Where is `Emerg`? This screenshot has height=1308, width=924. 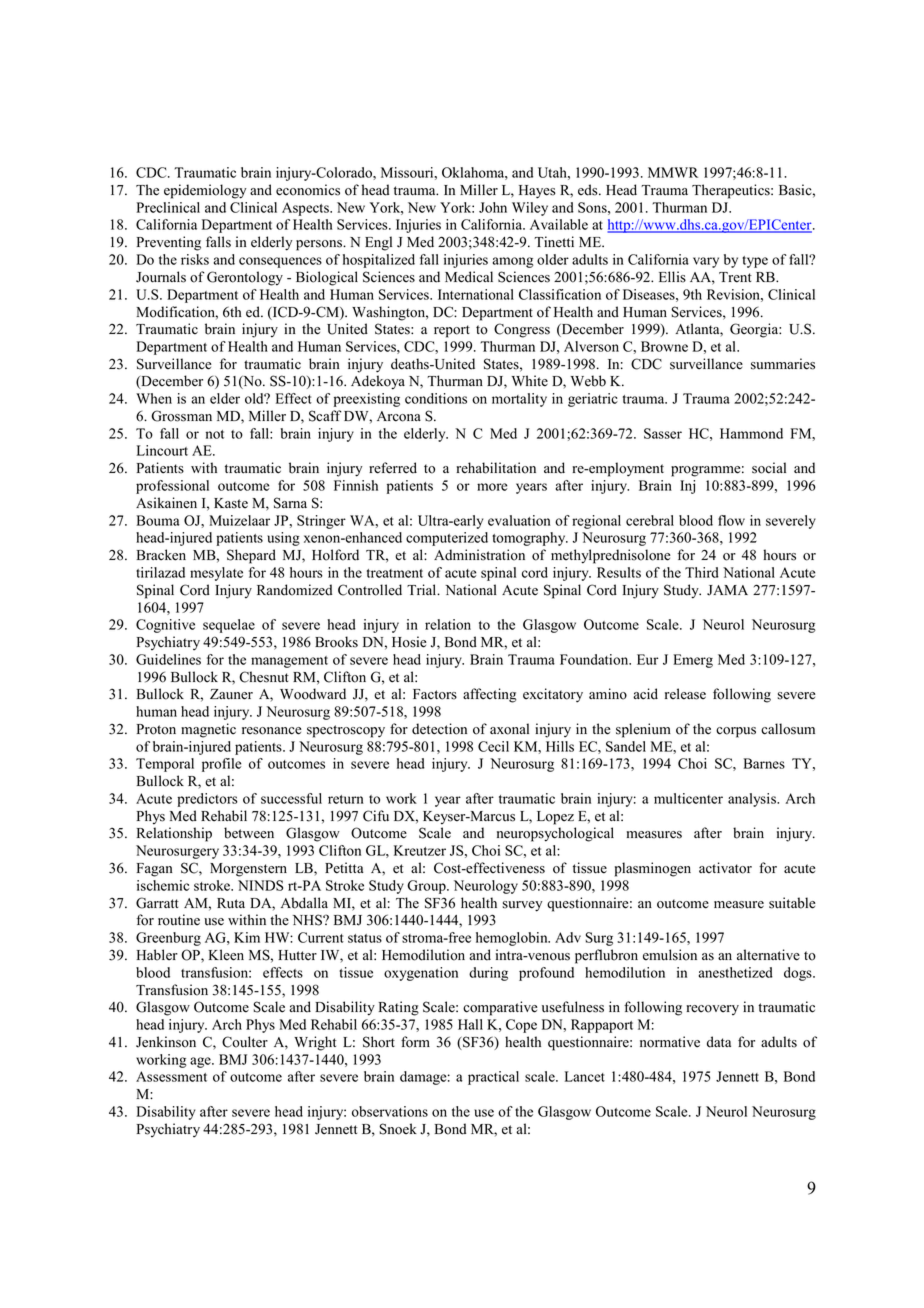 Emerg is located at coordinates (693, 661).
